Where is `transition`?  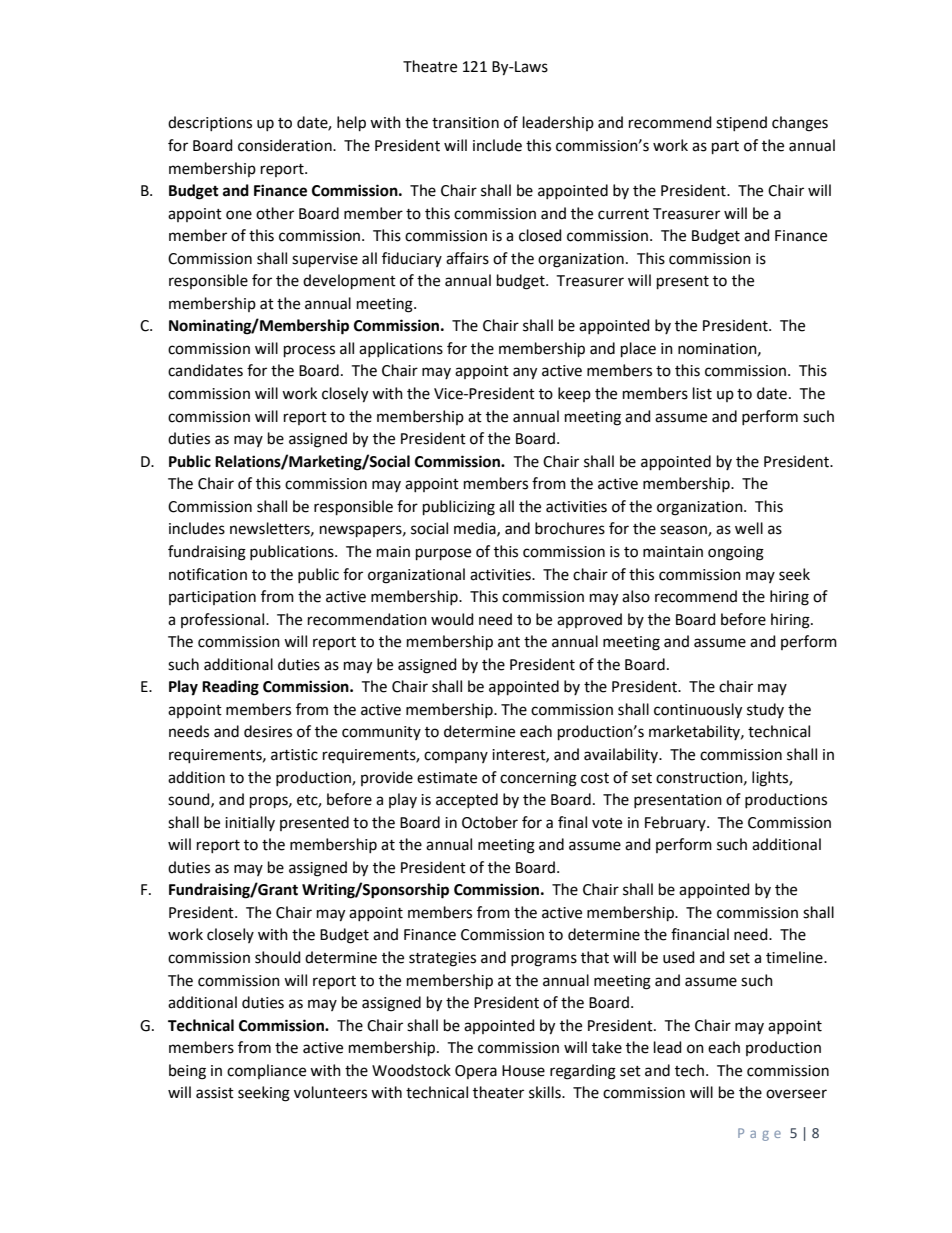
transition is located at coordinates (465, 123).
